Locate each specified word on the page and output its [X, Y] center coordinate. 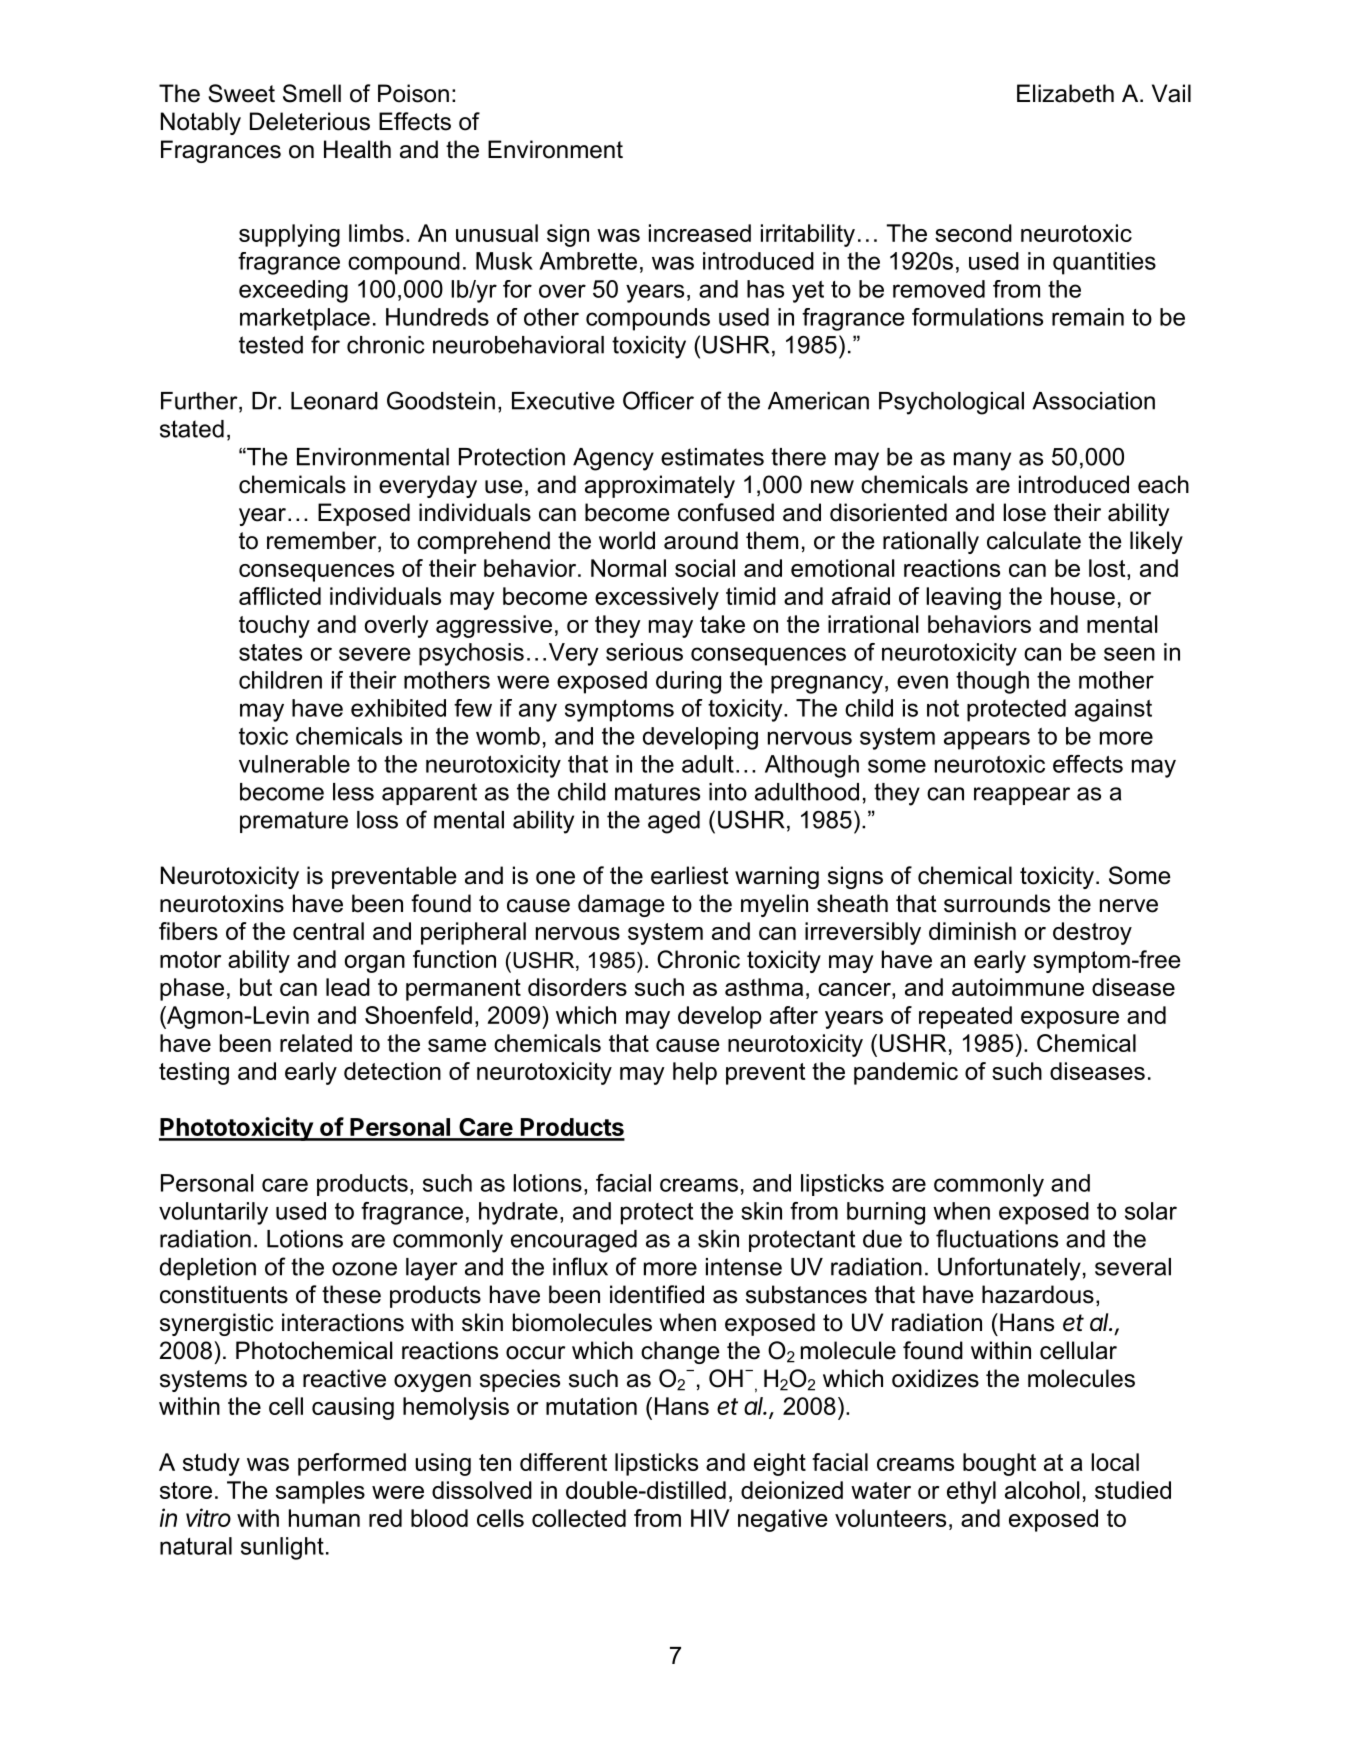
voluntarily [213, 1213]
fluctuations [997, 1238]
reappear [1022, 796]
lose [1024, 512]
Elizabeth [1065, 93]
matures [657, 792]
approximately [660, 486]
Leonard [334, 401]
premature [294, 822]
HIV [710, 1518]
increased [700, 233]
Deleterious [310, 121]
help [695, 1073]
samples [320, 1492]
